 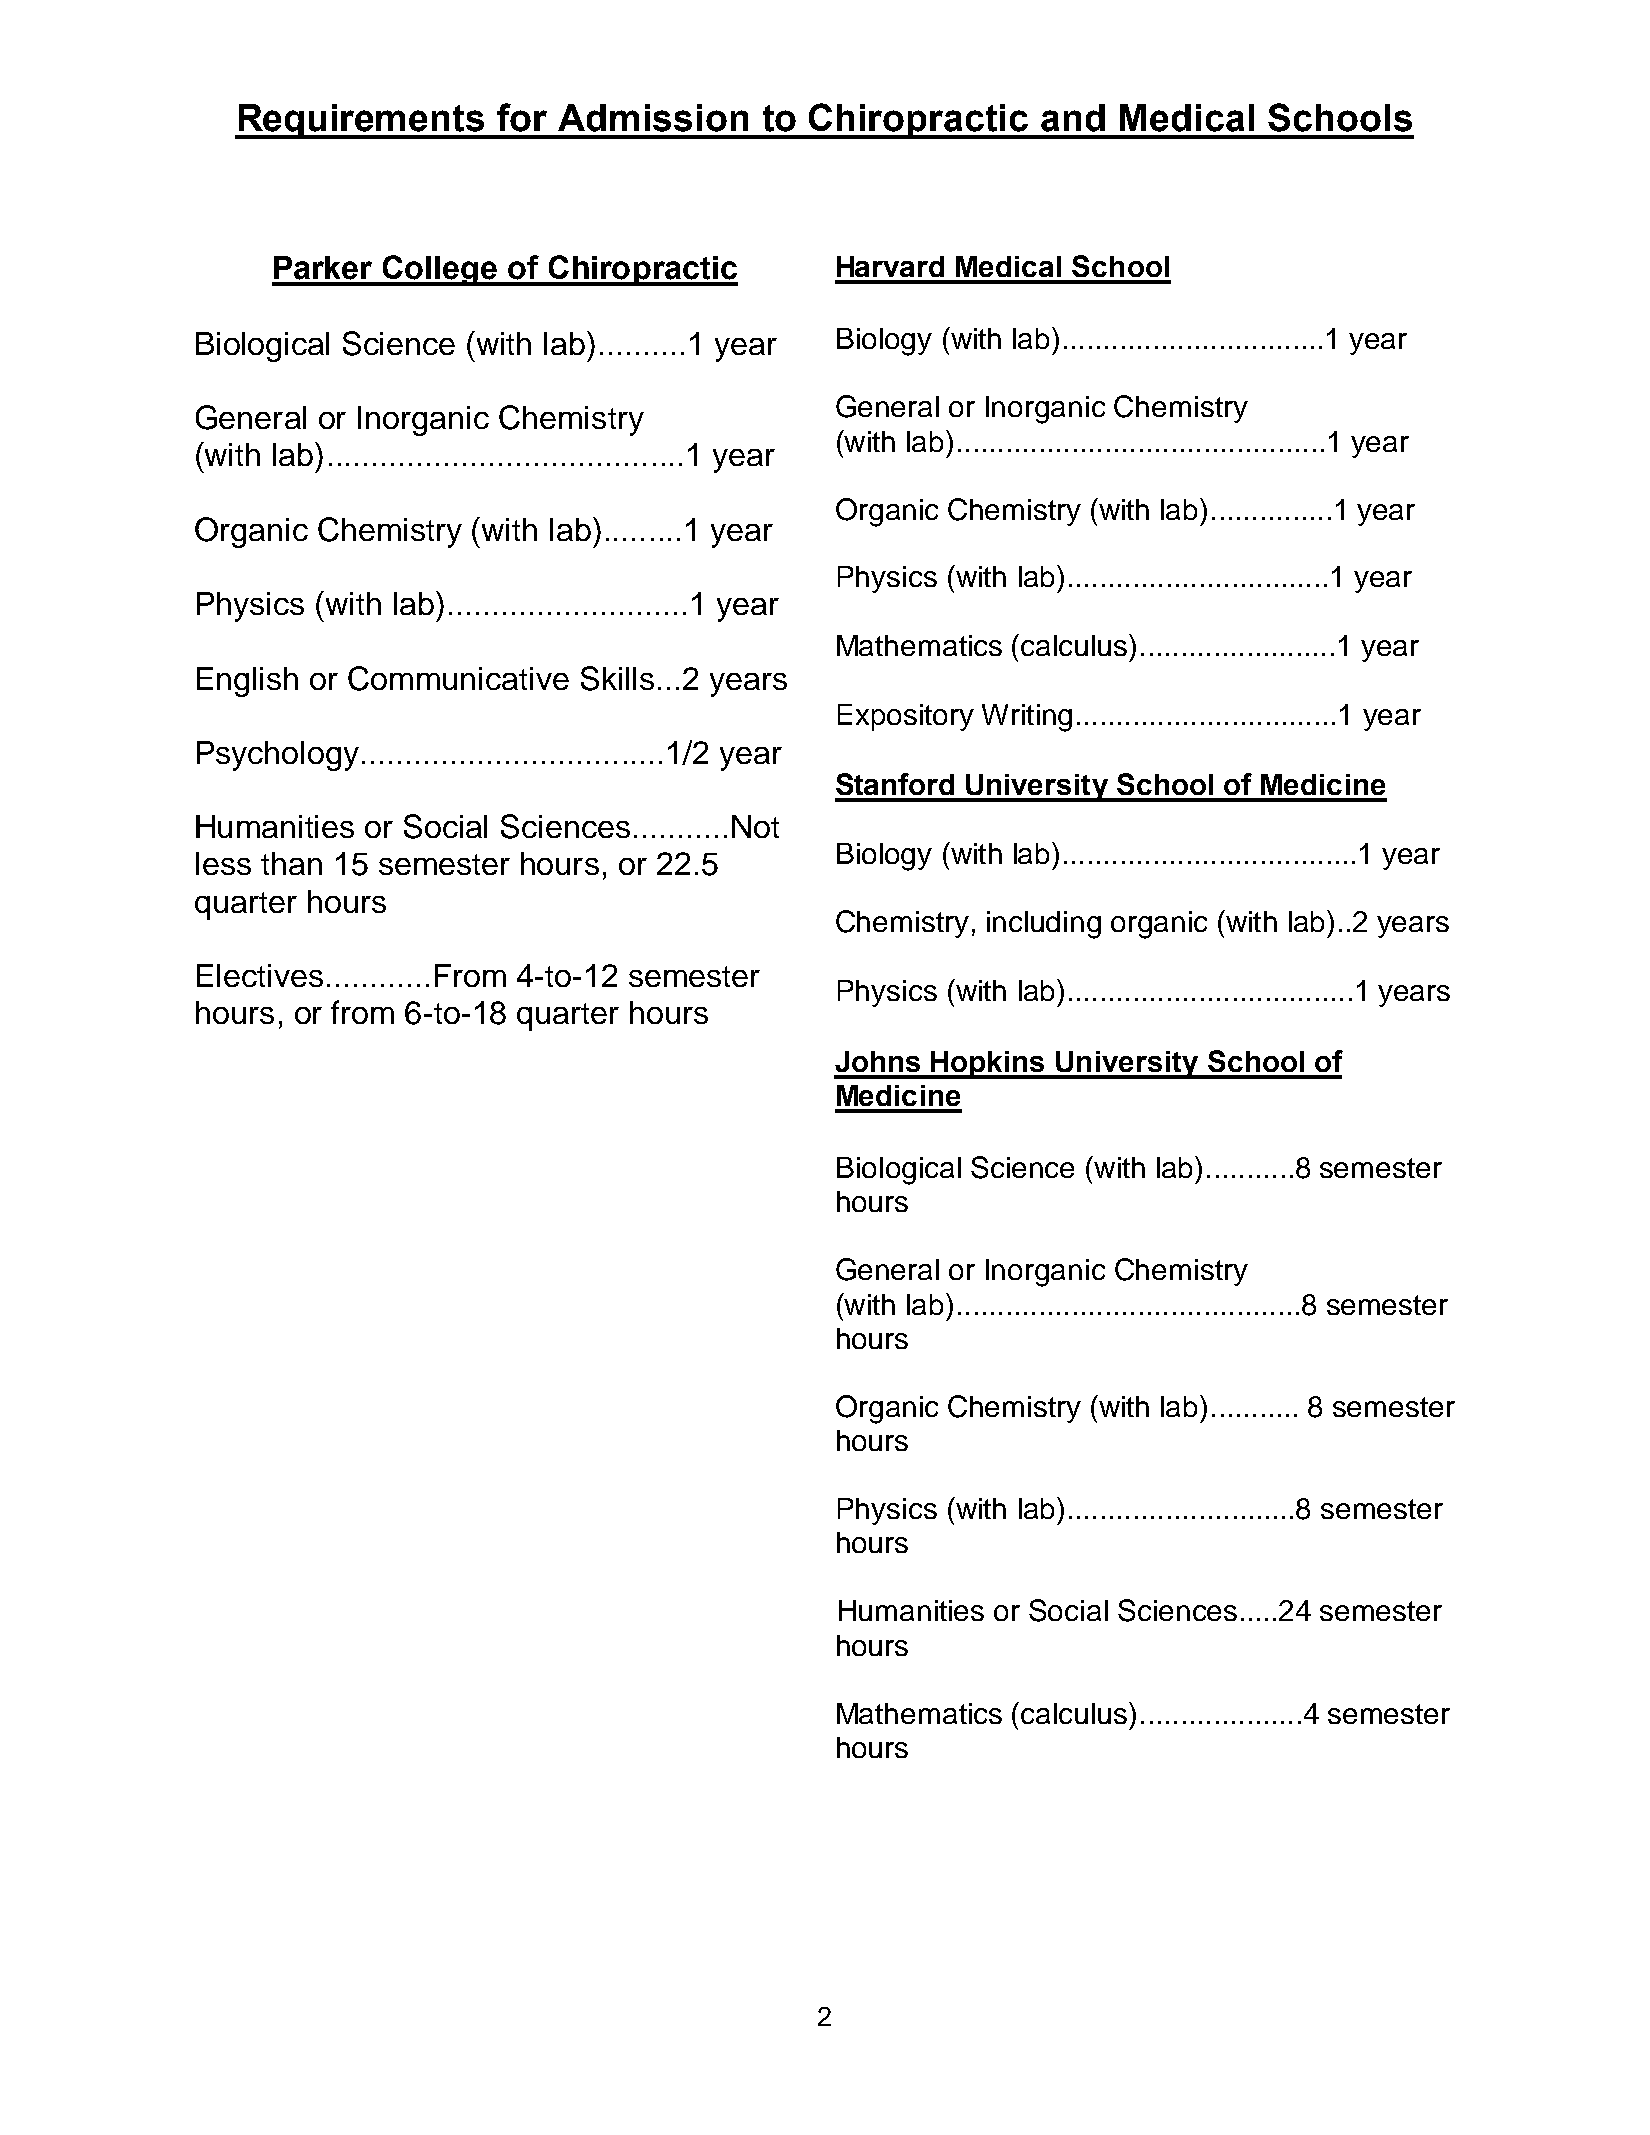 What do you see at coordinates (458, 678) in the page?
I see `Communicative` at bounding box center [458, 678].
